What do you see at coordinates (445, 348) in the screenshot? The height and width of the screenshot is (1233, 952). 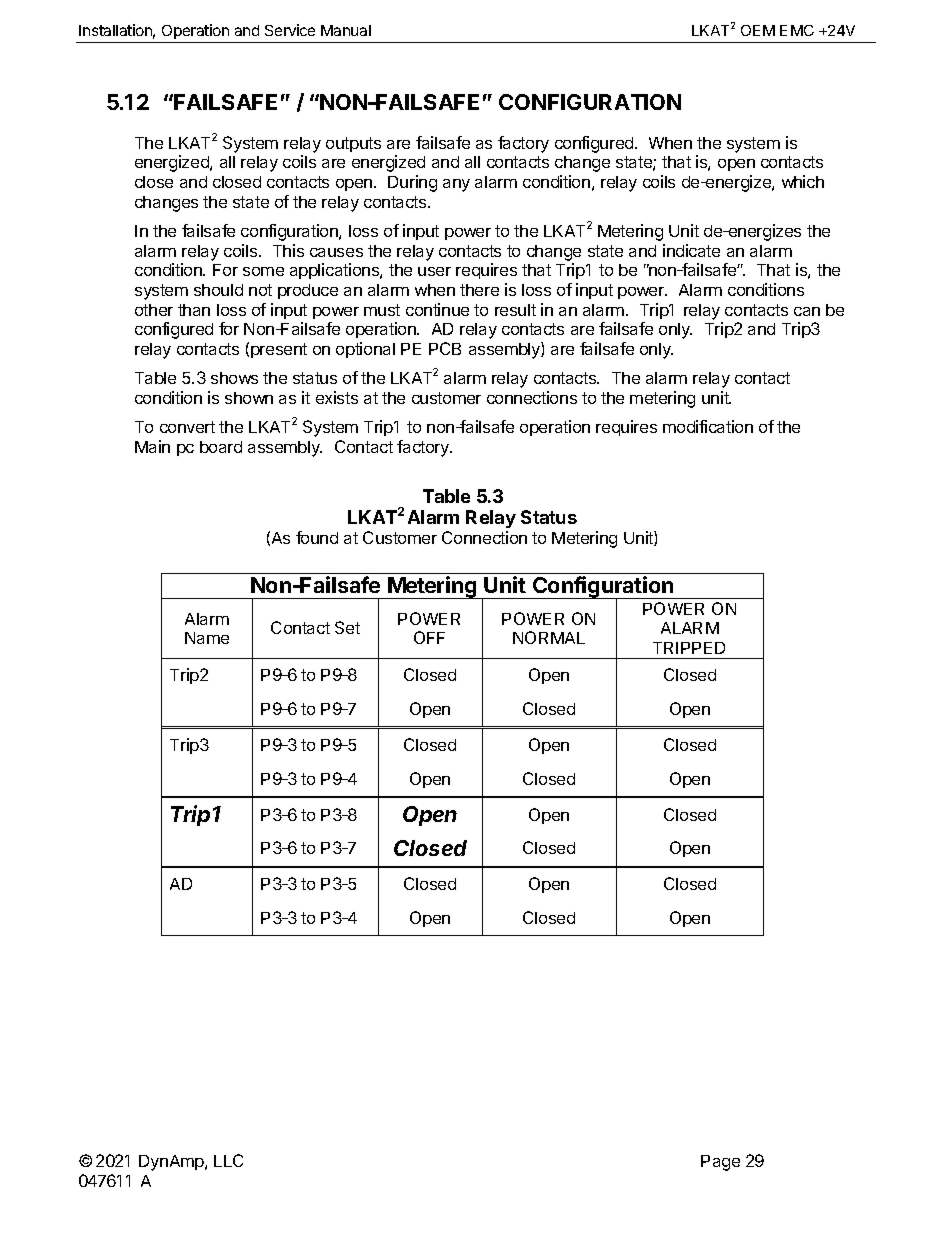 I see `PCB` at bounding box center [445, 348].
